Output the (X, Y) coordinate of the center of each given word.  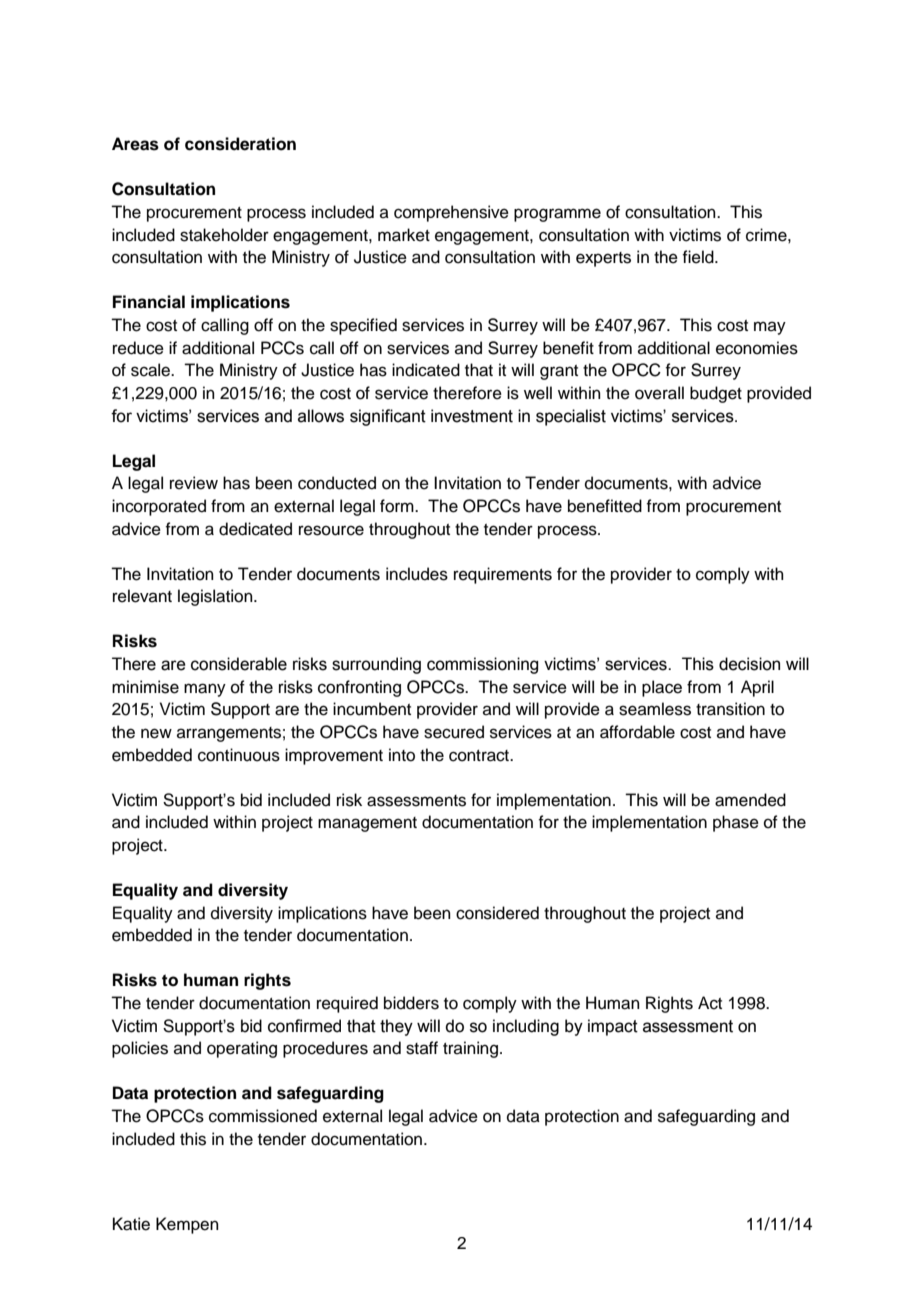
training (470, 1049)
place (662, 688)
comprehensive (451, 213)
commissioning (482, 665)
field (699, 257)
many (205, 690)
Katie (131, 1224)
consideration (240, 144)
